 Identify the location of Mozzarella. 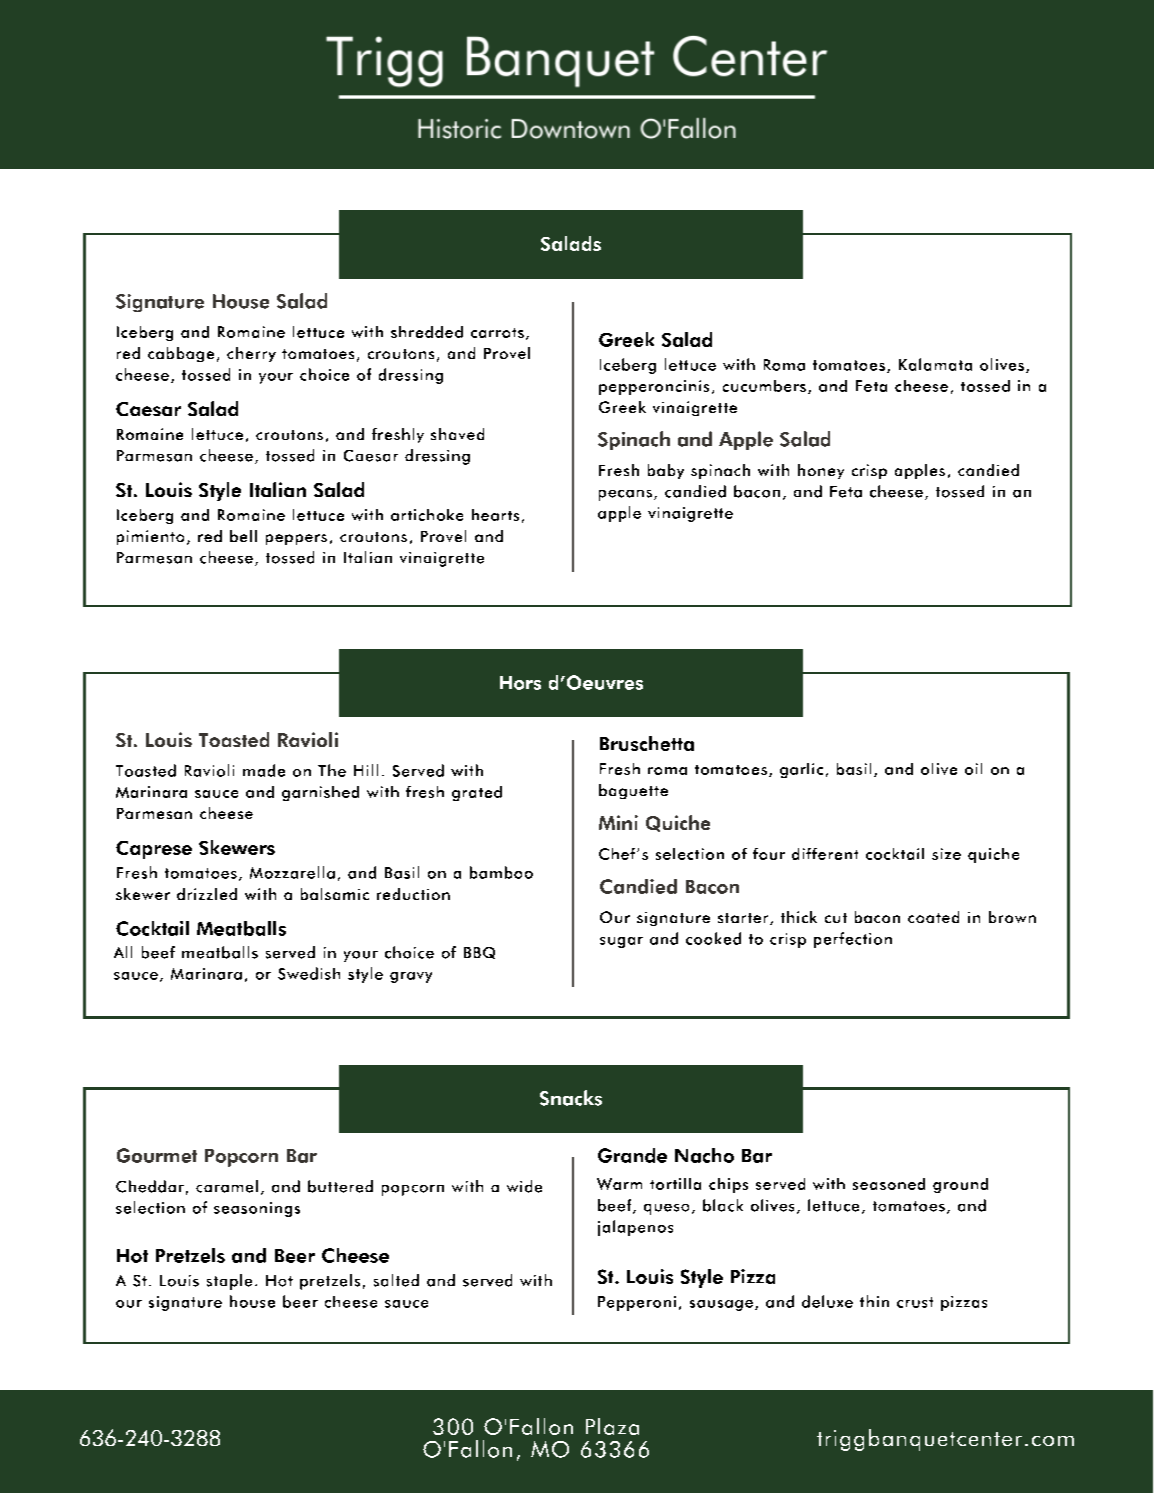
(292, 872).
